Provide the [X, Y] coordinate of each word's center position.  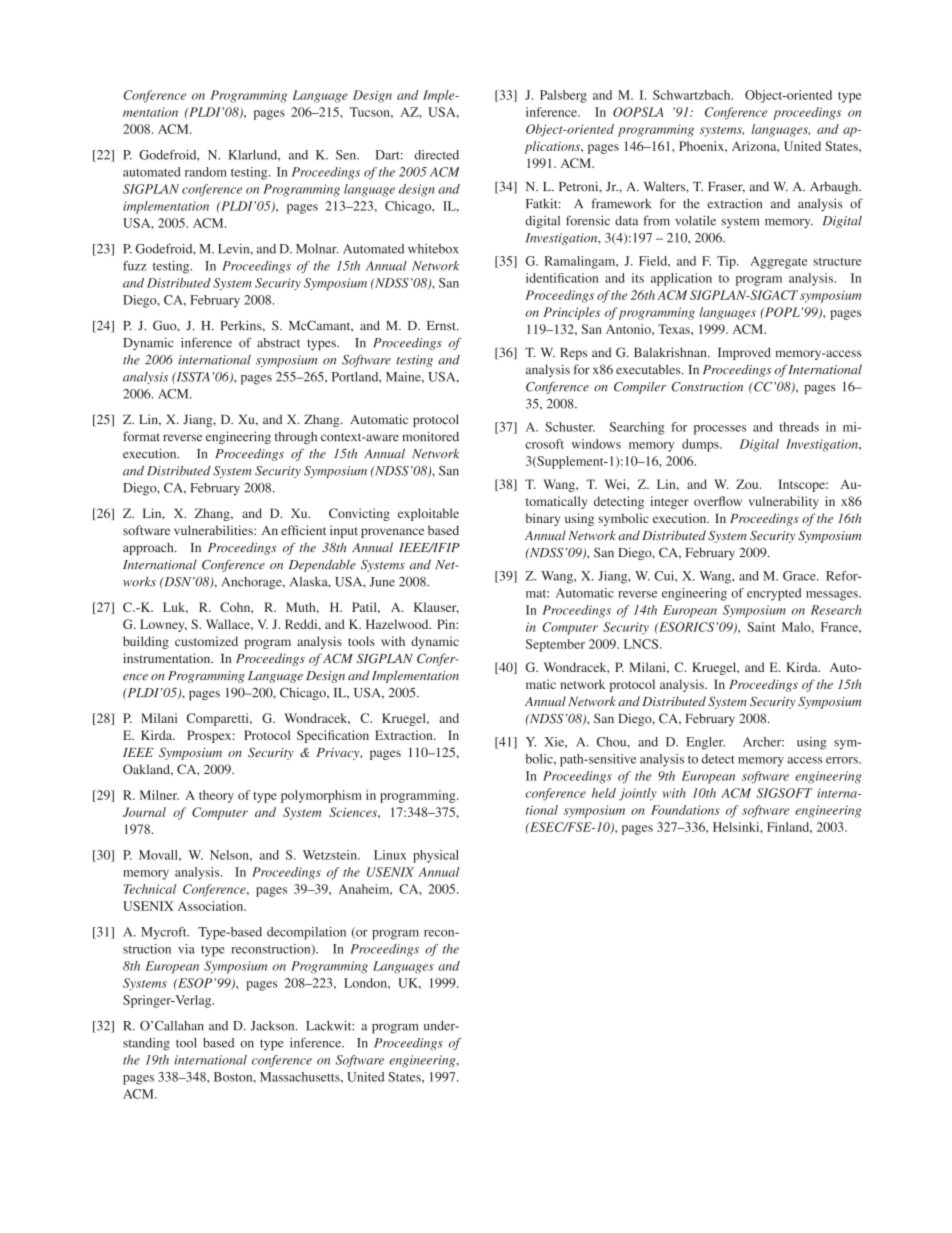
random [206, 172]
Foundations [685, 810]
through [296, 437]
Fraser [726, 187]
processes [720, 430]
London [366, 983]
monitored [430, 436]
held [604, 793]
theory [216, 796]
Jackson [274, 1026]
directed [437, 155]
